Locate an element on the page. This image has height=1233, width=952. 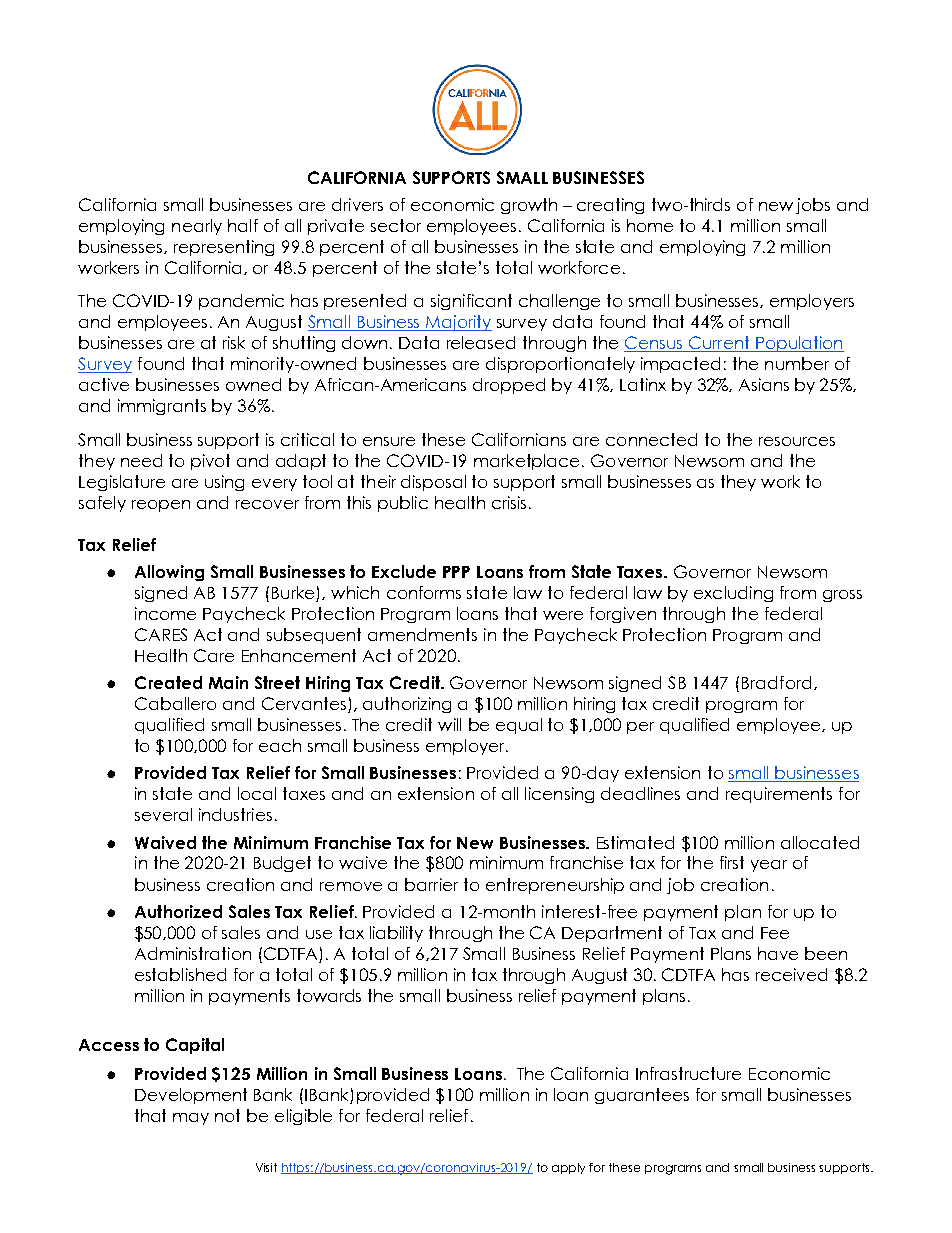
Created is located at coordinates (168, 682).
